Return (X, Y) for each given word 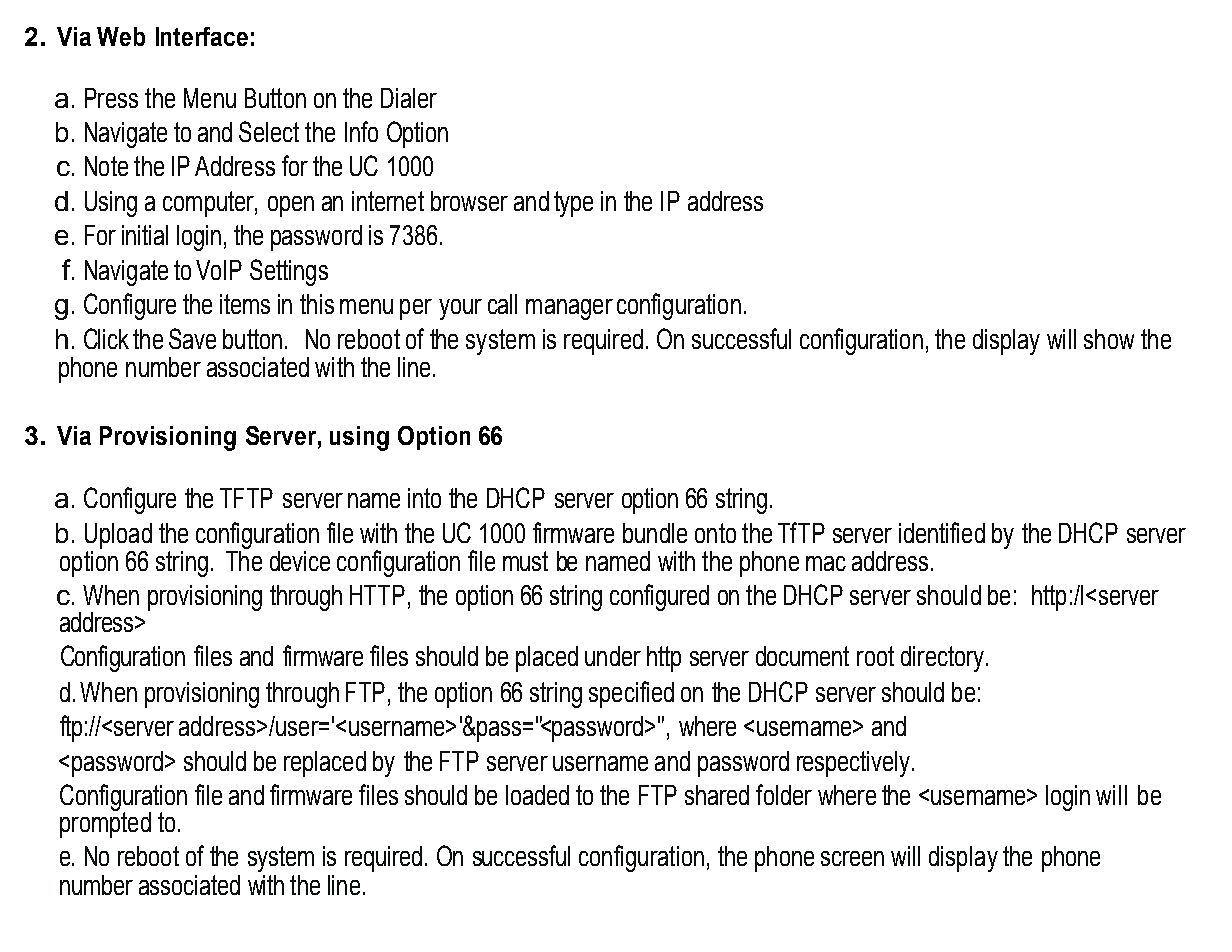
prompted (105, 823)
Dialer (409, 98)
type (573, 204)
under (613, 656)
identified (942, 532)
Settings (289, 272)
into (424, 498)
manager (569, 309)
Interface (202, 36)
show (1109, 339)
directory (942, 659)
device (300, 561)
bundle (655, 533)
